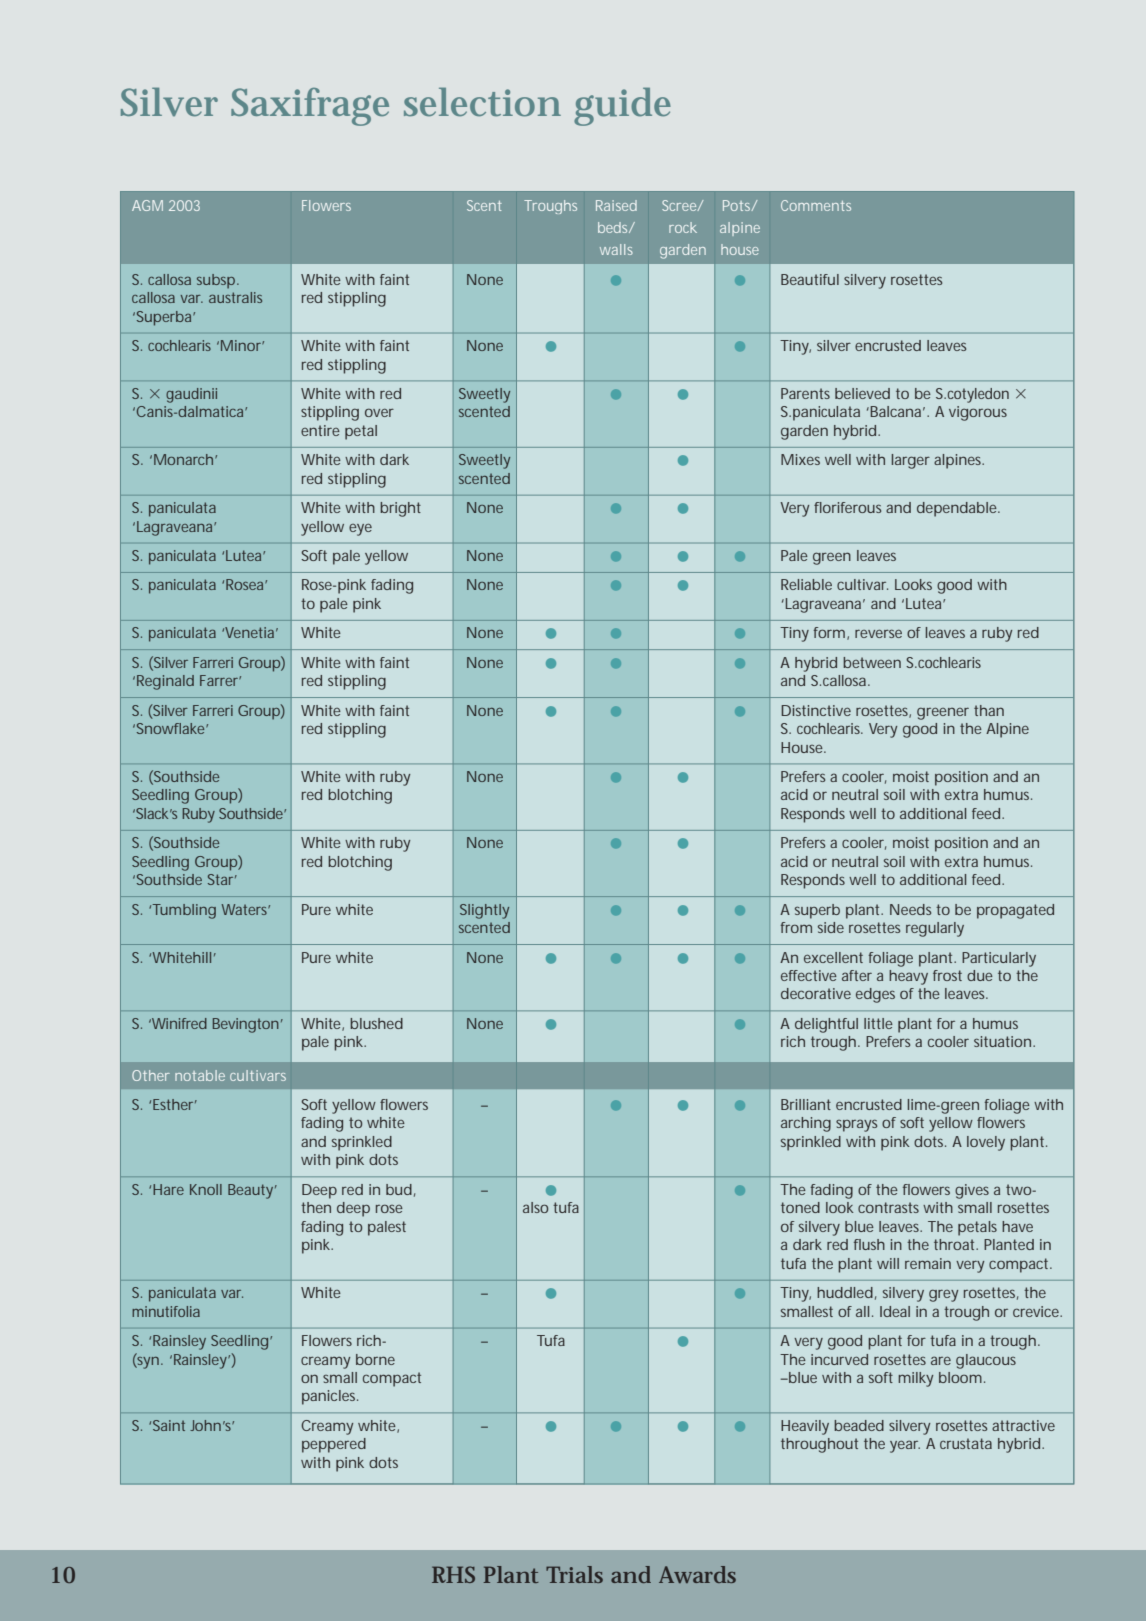  I want to click on bright, so click(400, 509).
